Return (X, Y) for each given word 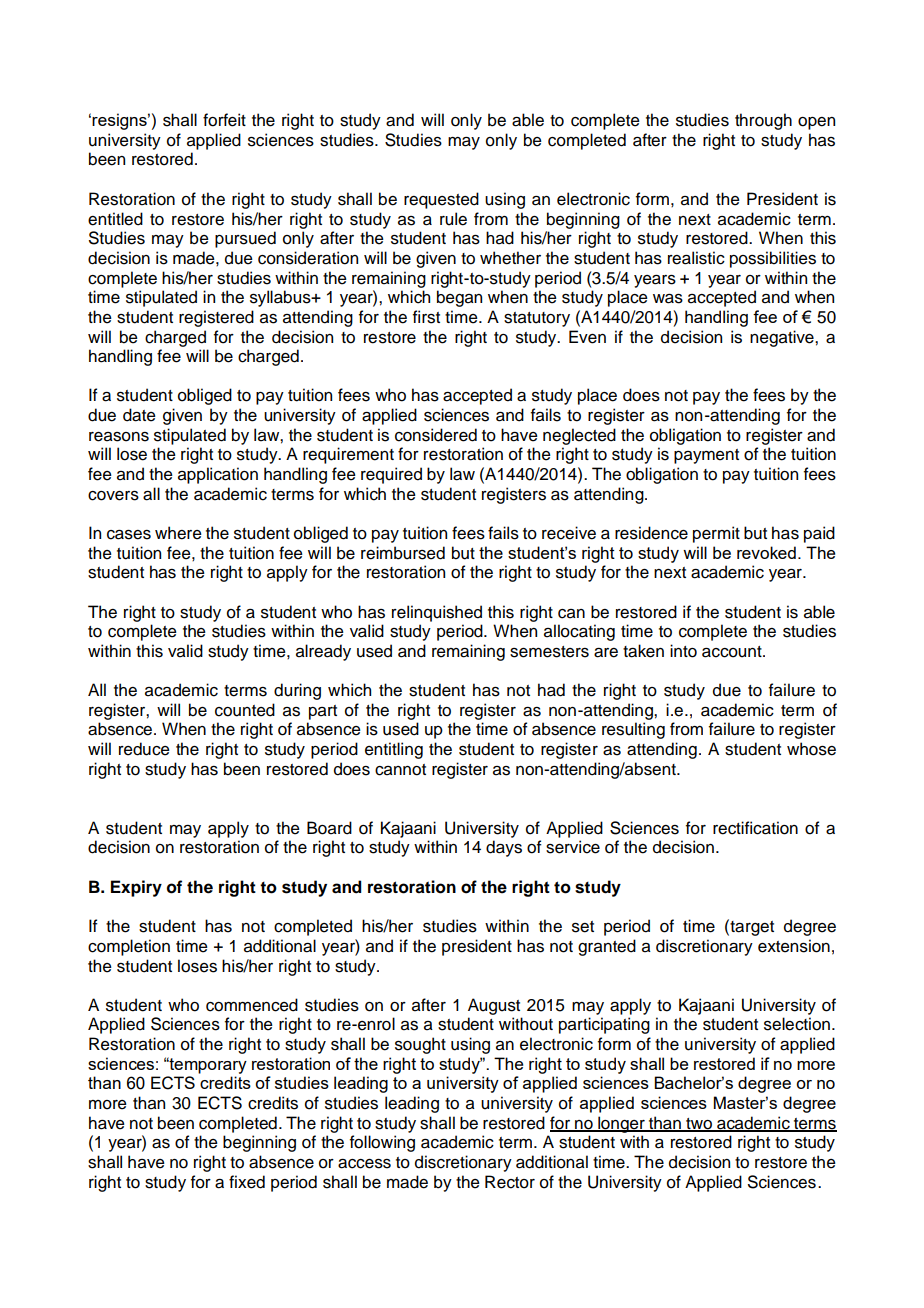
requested (441, 200)
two (699, 1124)
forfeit (224, 120)
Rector (510, 1182)
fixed (247, 1182)
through (763, 121)
